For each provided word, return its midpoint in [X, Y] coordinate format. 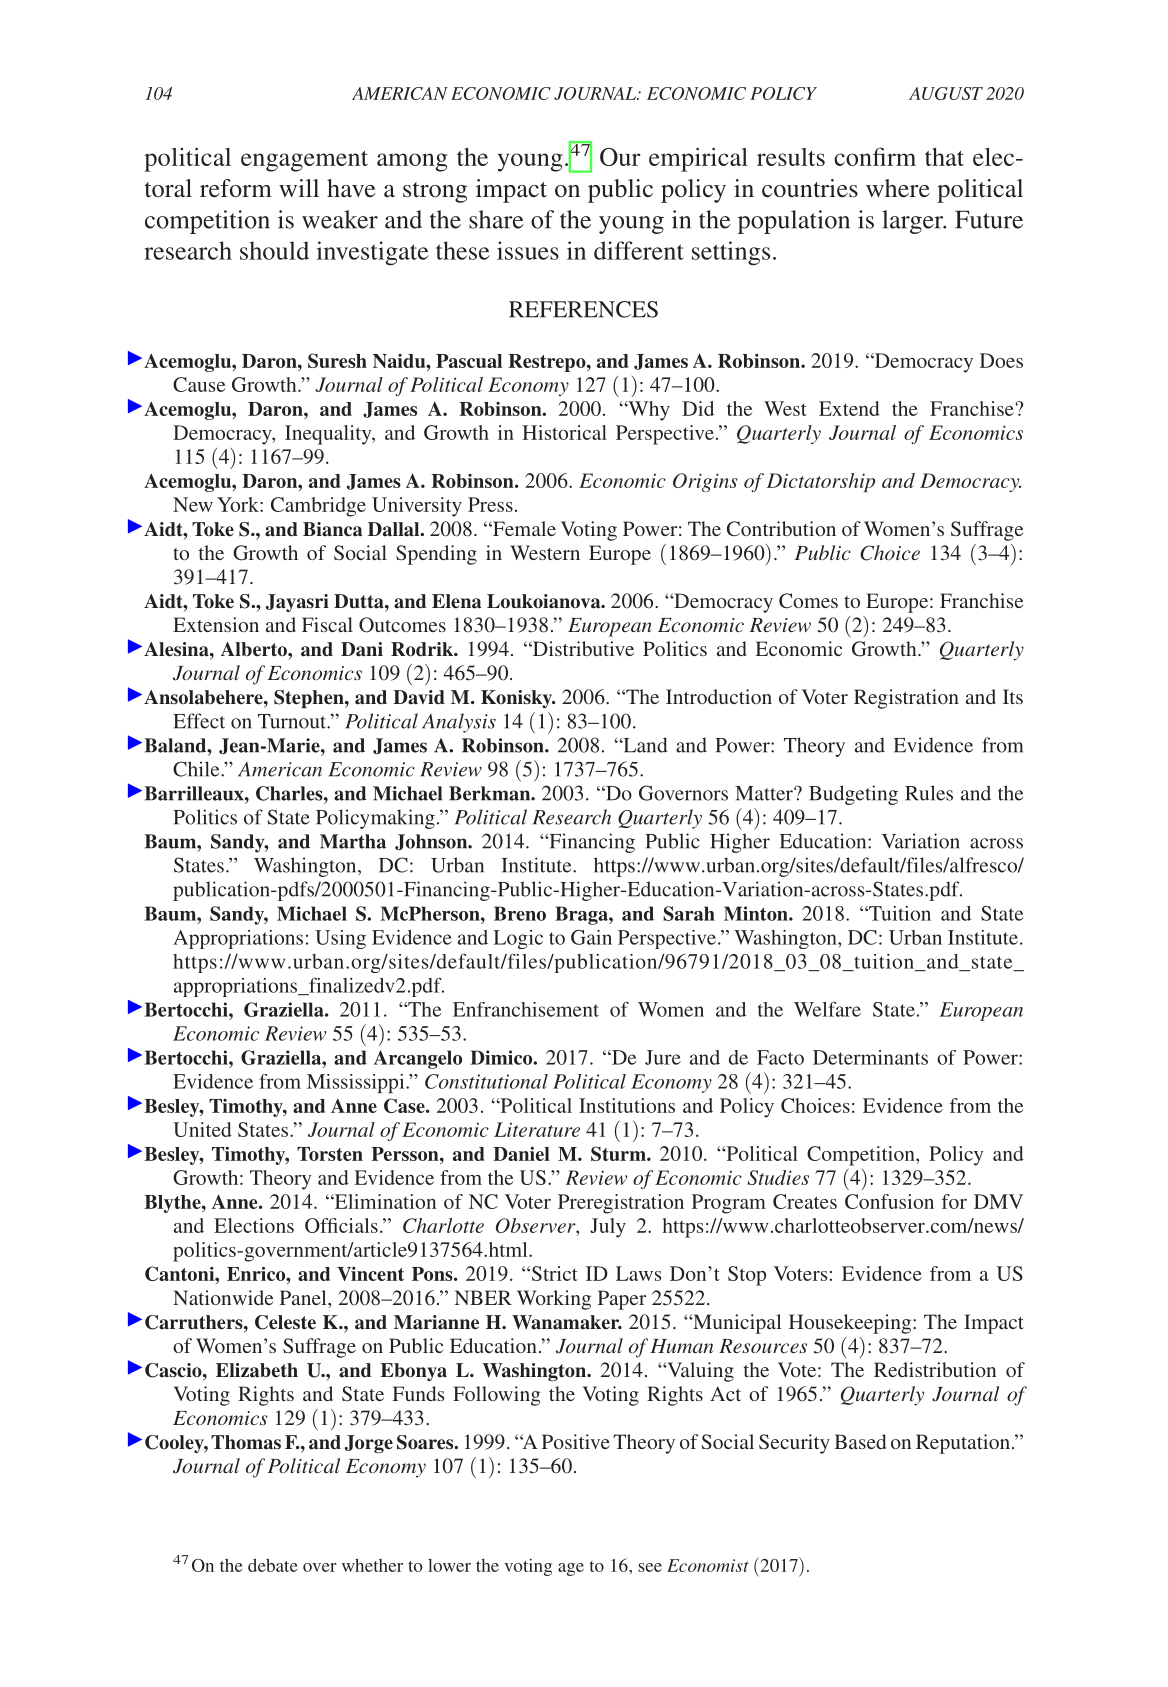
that [944, 157]
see [650, 1567]
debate [273, 1565]
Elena [456, 601]
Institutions [627, 1105]
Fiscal [327, 624]
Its [1013, 696]
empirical [698, 160]
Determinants [870, 1057]
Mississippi [357, 1083]
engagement [304, 161]
